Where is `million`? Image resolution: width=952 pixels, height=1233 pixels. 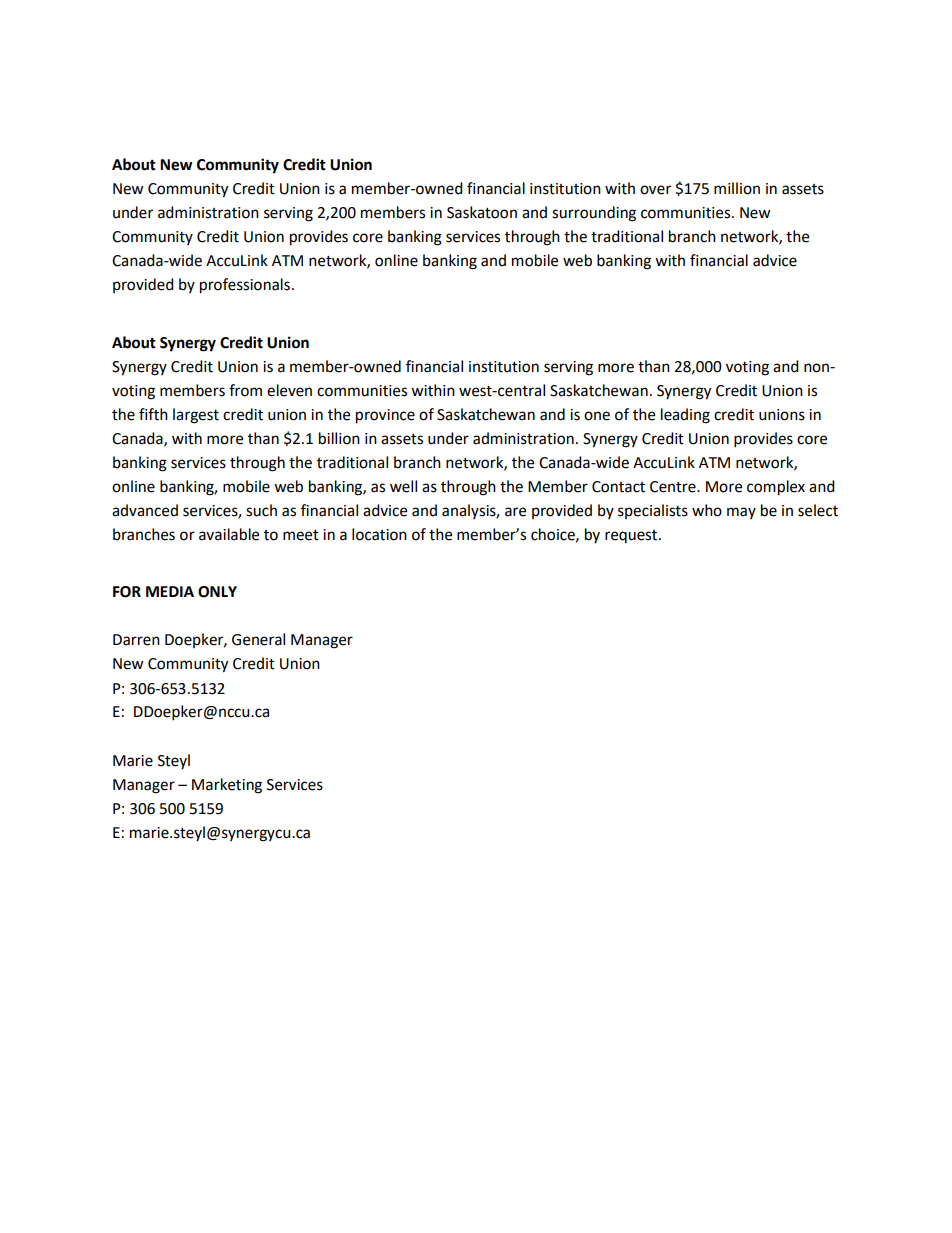 million is located at coordinates (737, 188).
